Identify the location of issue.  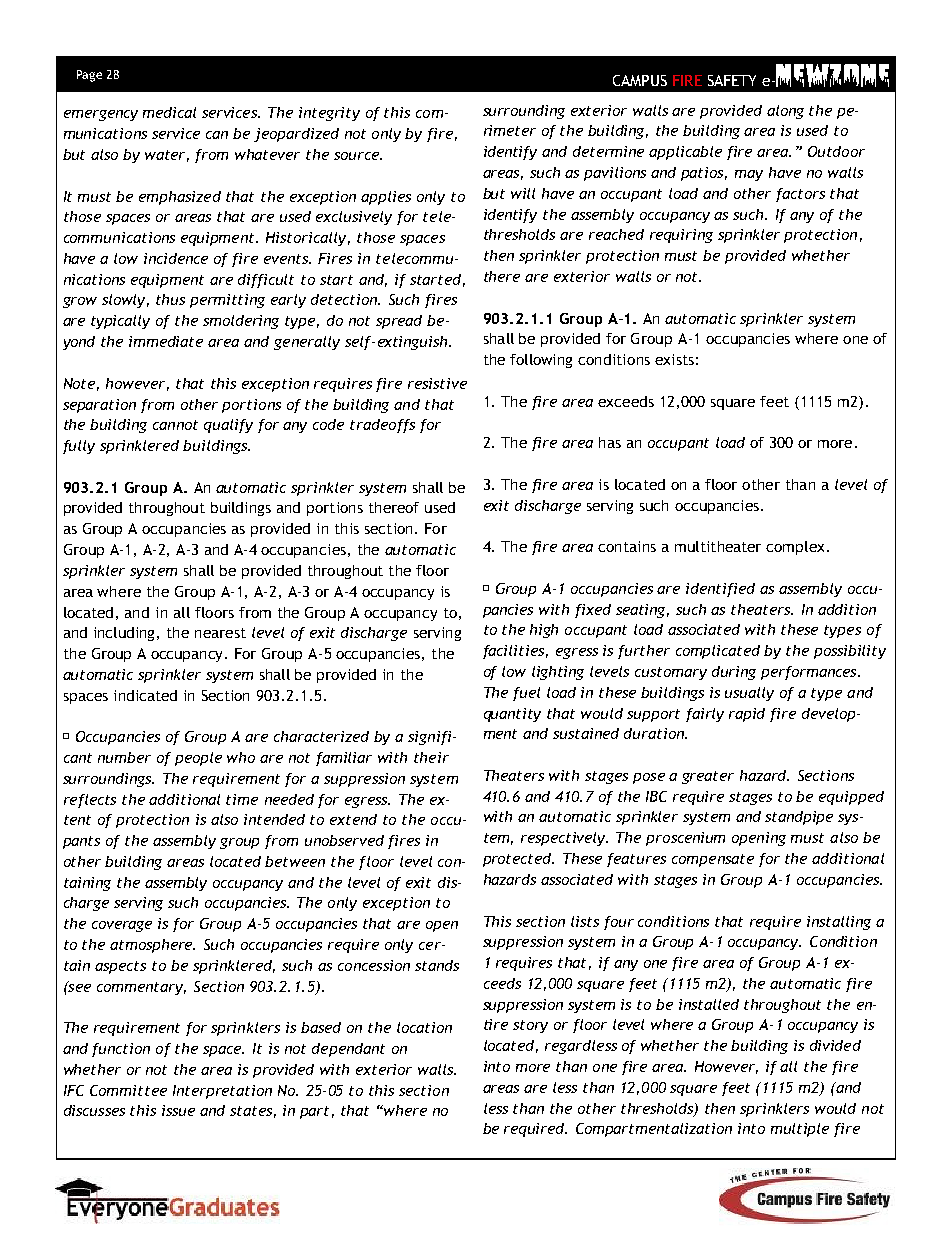
(178, 1110).
